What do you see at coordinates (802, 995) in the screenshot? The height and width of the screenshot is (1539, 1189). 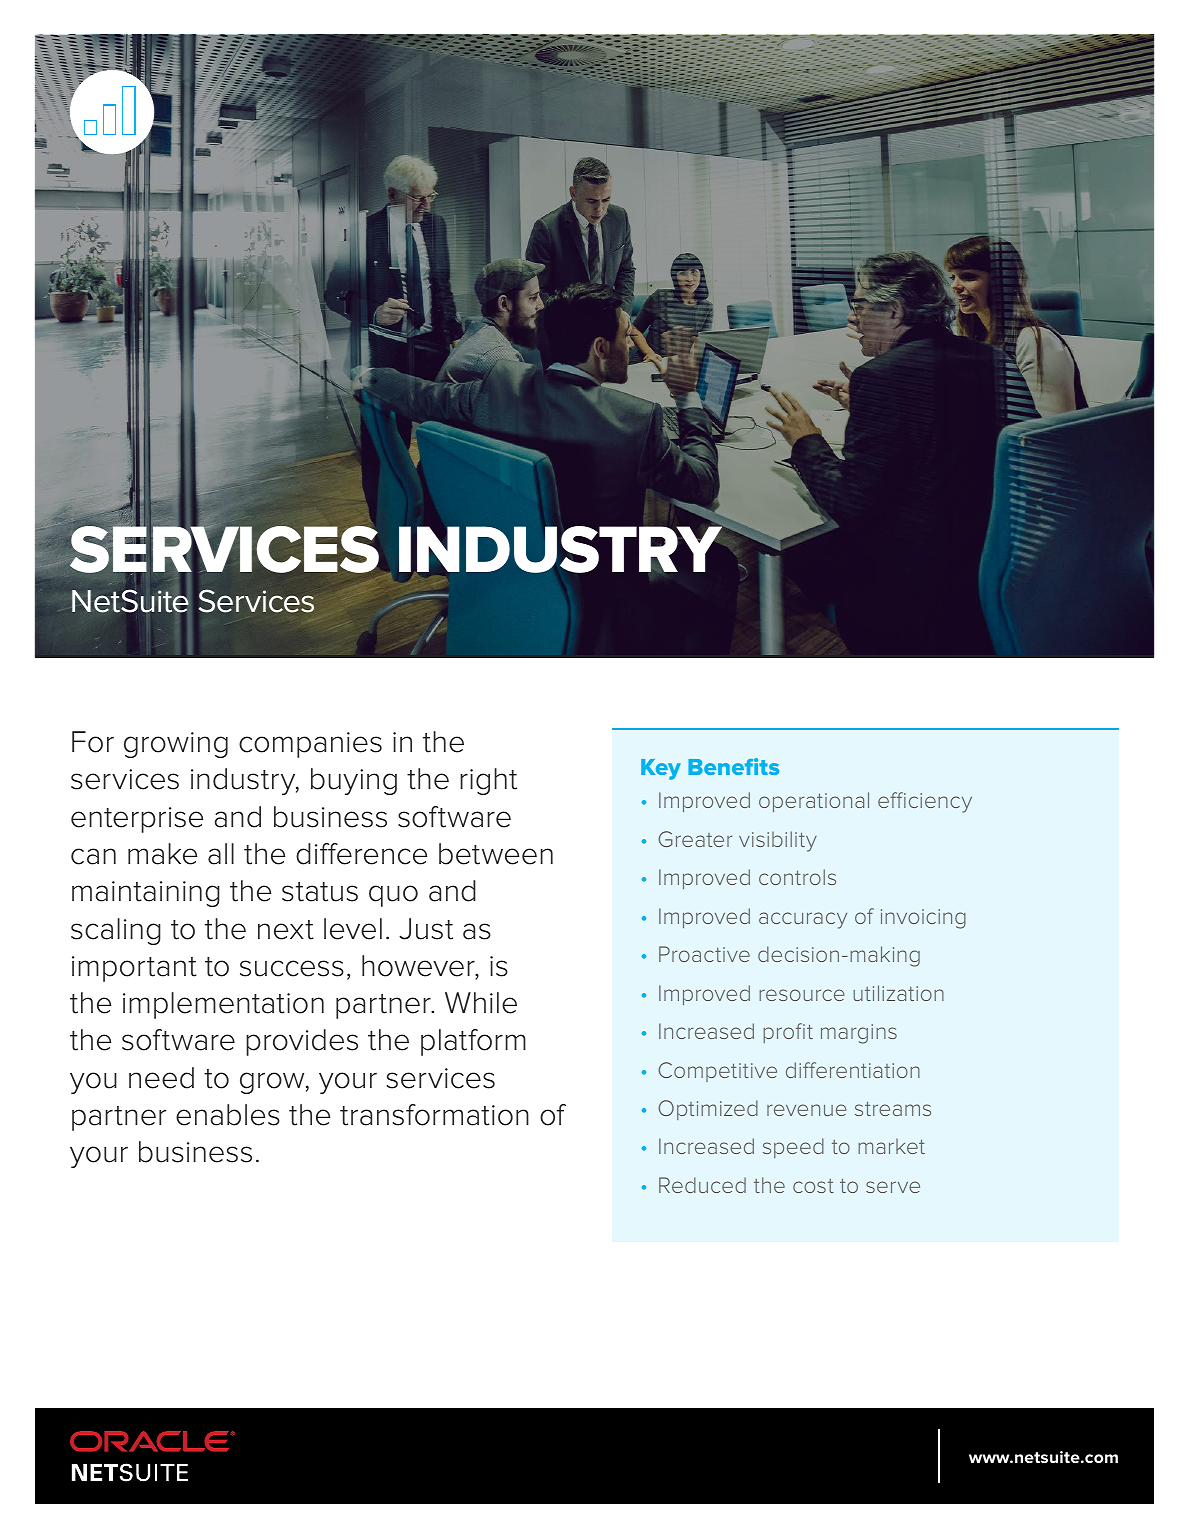 I see `resource` at bounding box center [802, 995].
